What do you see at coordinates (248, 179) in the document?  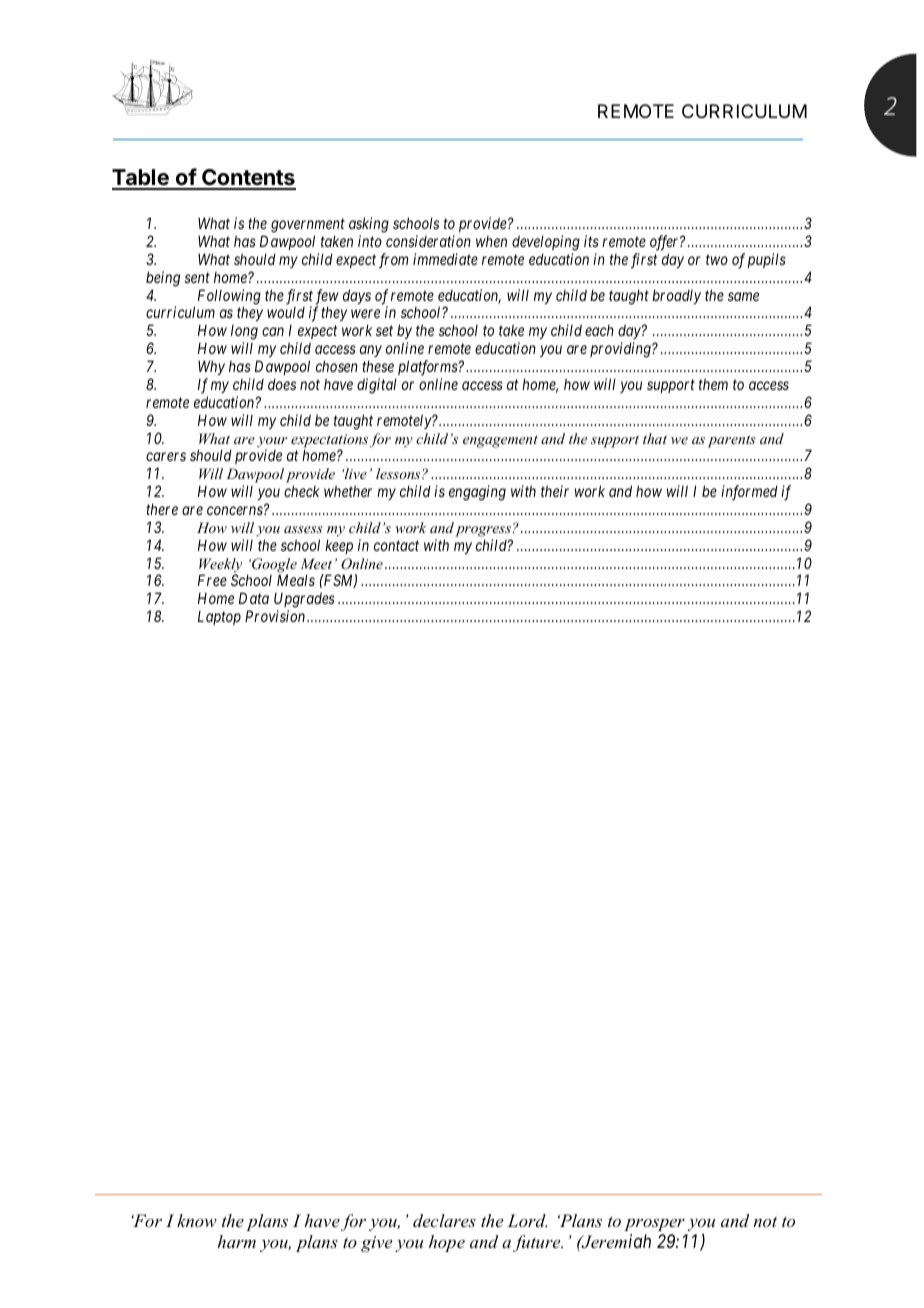 I see `Contents` at bounding box center [248, 179].
